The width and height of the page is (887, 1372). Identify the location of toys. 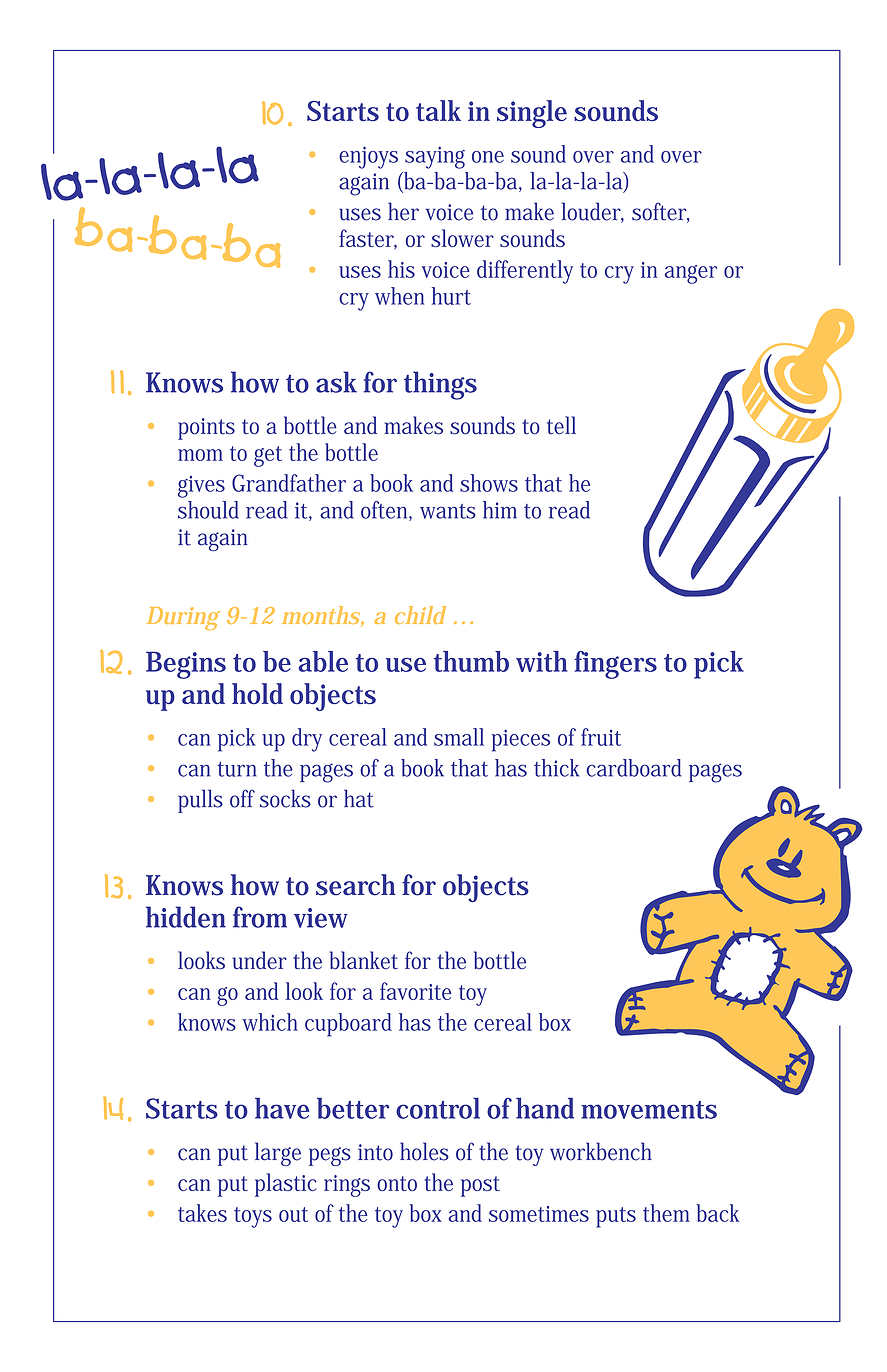
(253, 1217).
